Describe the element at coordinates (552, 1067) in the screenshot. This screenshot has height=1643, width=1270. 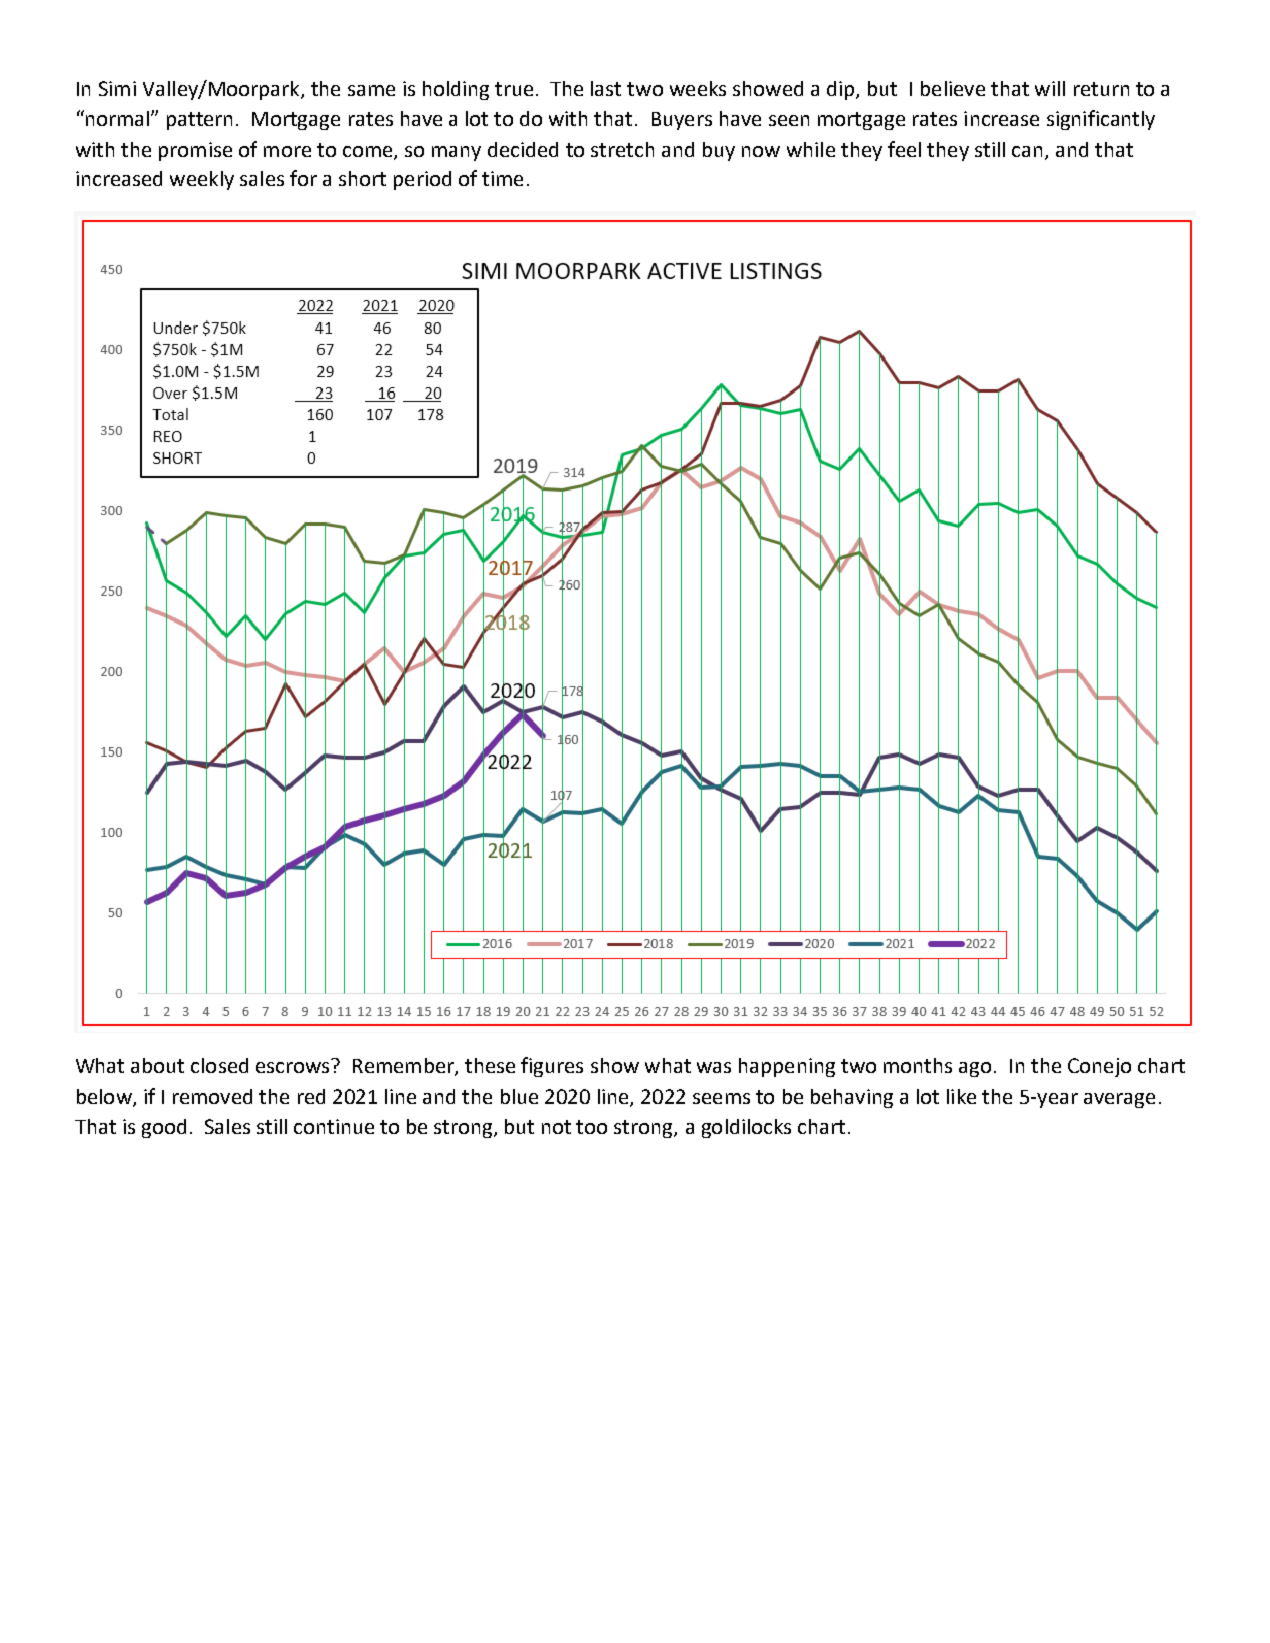
I see `figures` at that location.
